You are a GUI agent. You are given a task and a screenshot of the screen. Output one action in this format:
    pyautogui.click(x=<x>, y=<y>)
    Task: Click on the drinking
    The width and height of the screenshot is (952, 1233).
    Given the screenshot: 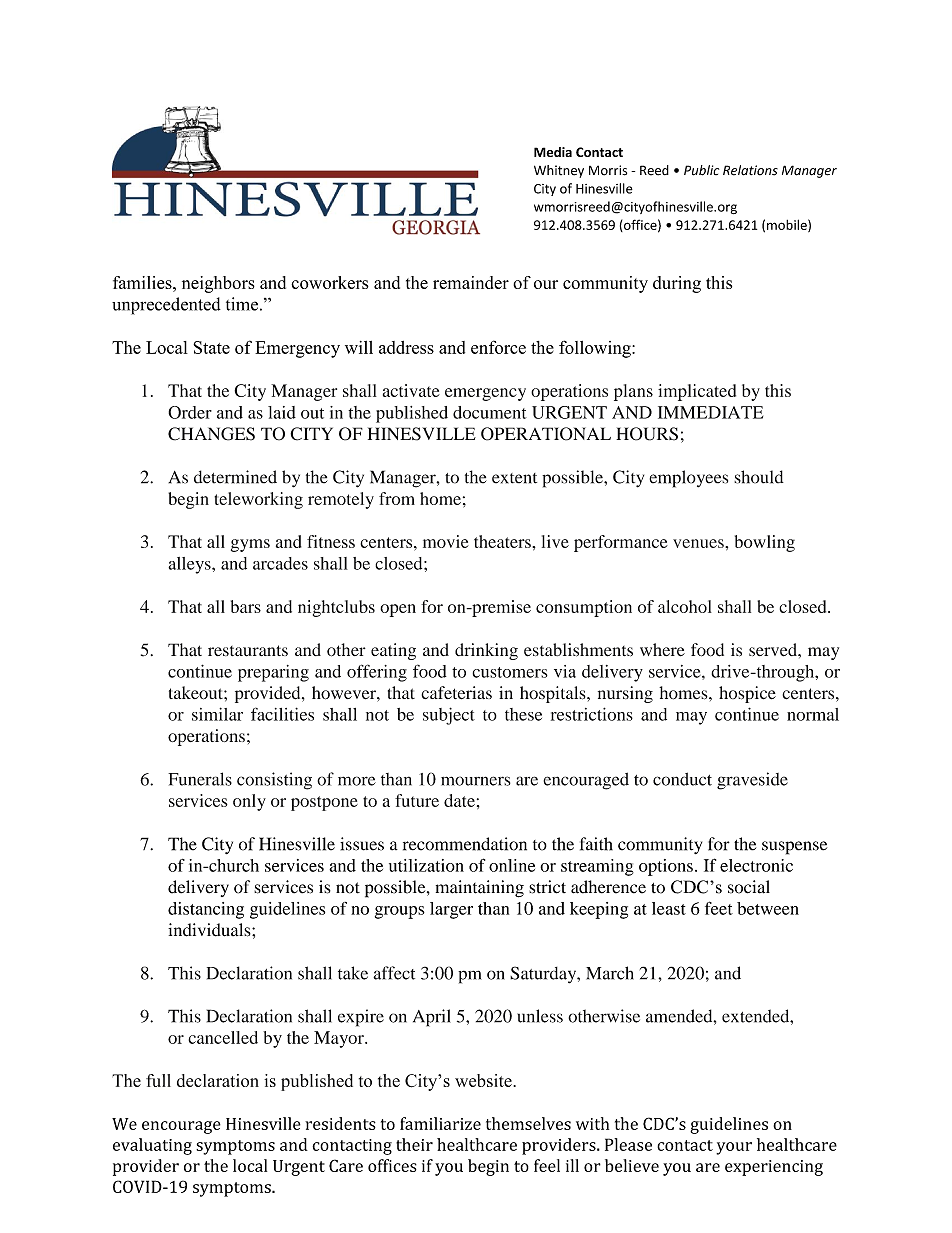 What is the action you would take?
    pyautogui.click(x=486, y=651)
